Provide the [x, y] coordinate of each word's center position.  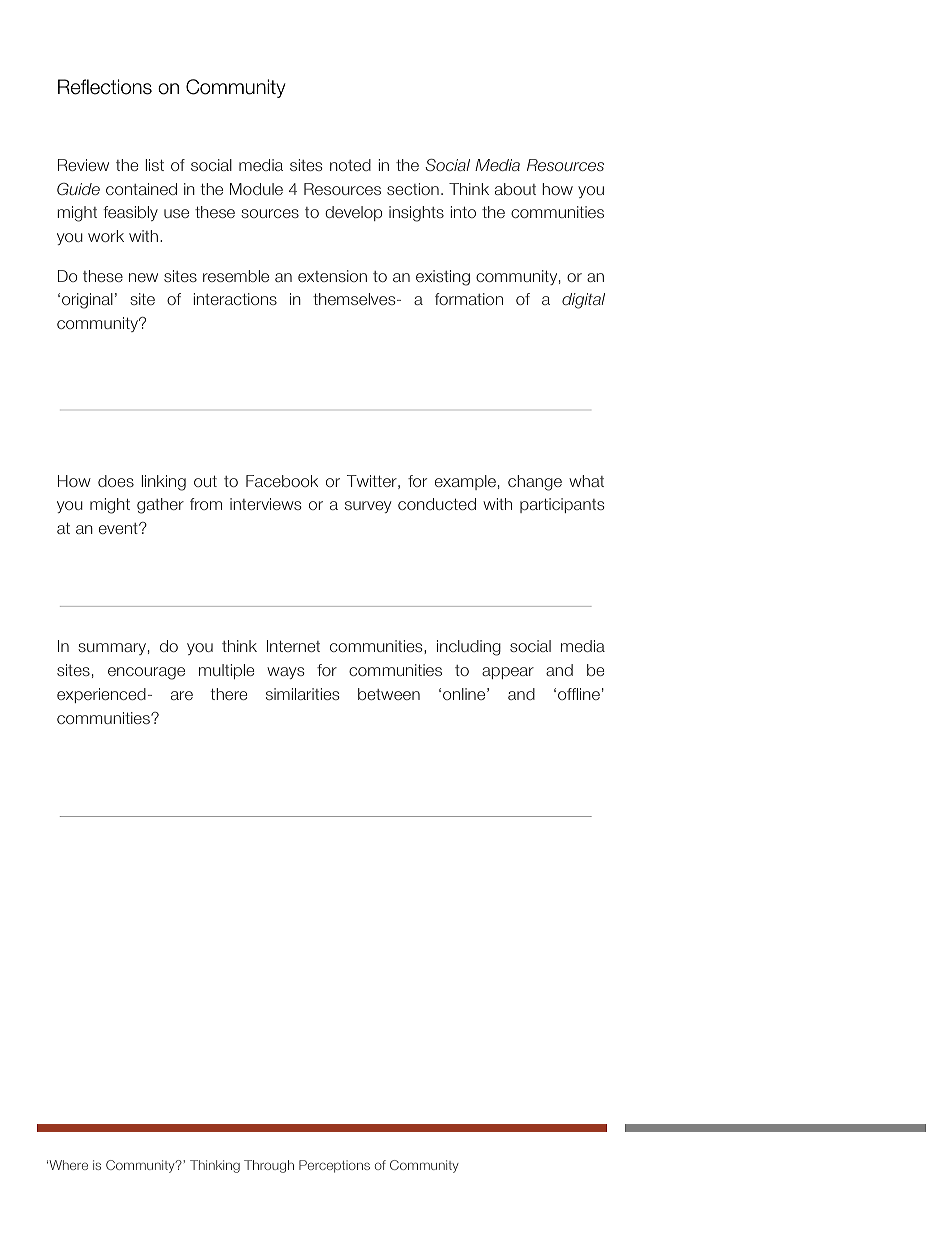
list [155, 165]
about [515, 189]
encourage [146, 673]
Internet [293, 646]
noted [350, 165]
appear [508, 673]
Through [269, 1166]
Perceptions [334, 1166]
